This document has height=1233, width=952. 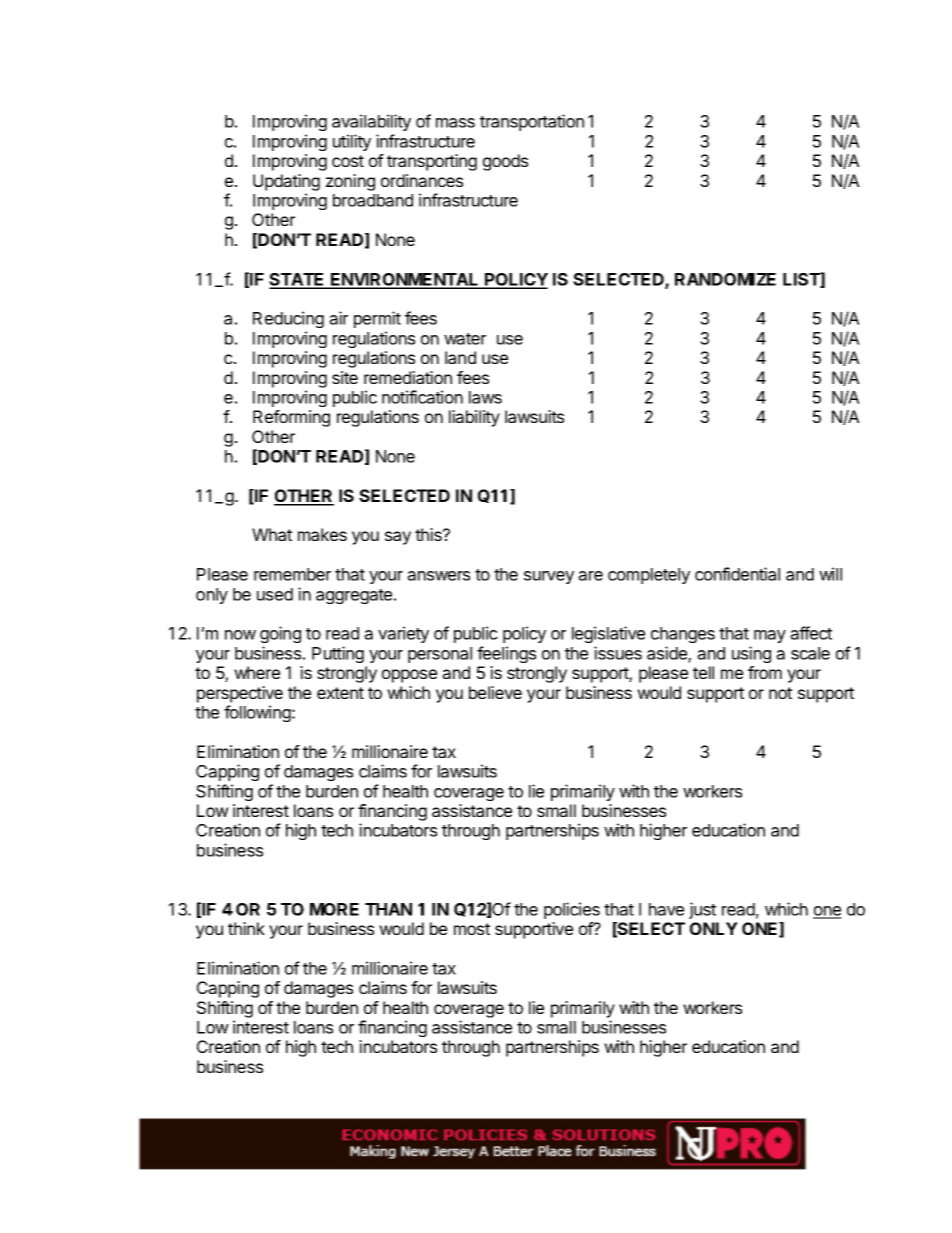 I want to click on MORE, so click(x=334, y=909).
